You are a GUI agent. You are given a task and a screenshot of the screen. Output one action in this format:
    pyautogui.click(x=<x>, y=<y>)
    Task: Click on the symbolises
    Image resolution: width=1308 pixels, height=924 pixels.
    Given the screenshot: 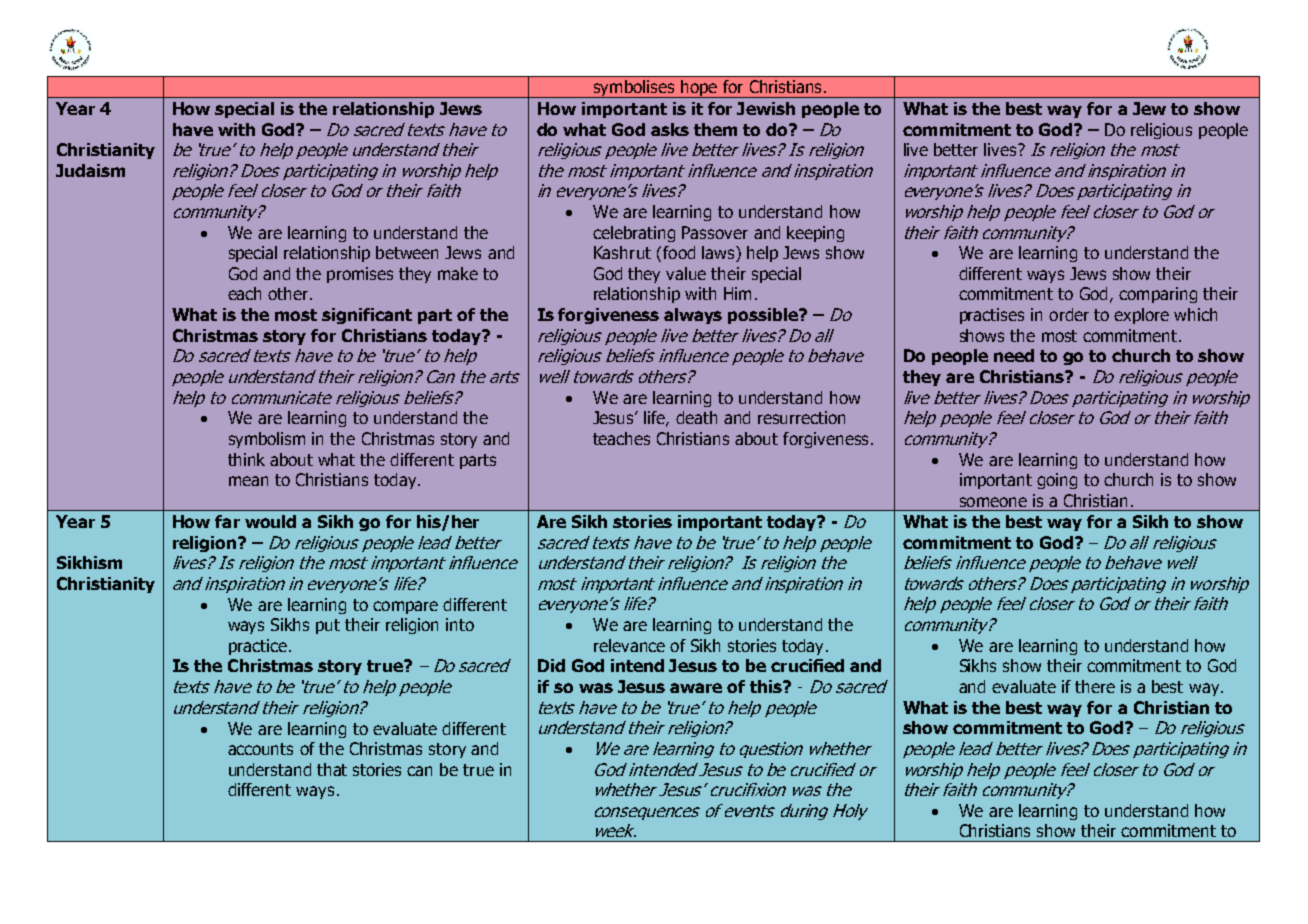 What is the action you would take?
    pyautogui.click(x=634, y=89)
